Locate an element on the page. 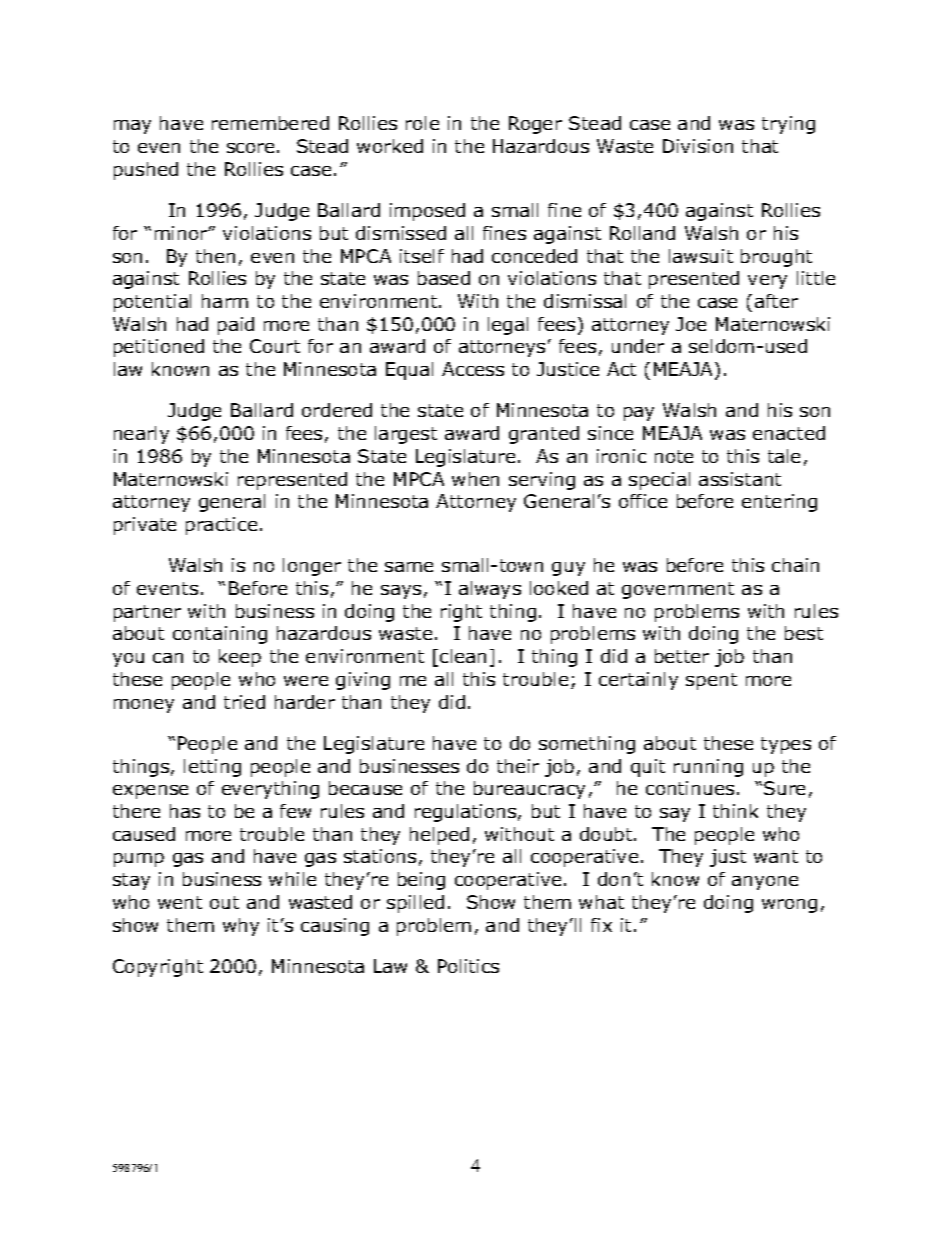 Image resolution: width=952 pixels, height=1233 pixels. their is located at coordinates (518, 766).
